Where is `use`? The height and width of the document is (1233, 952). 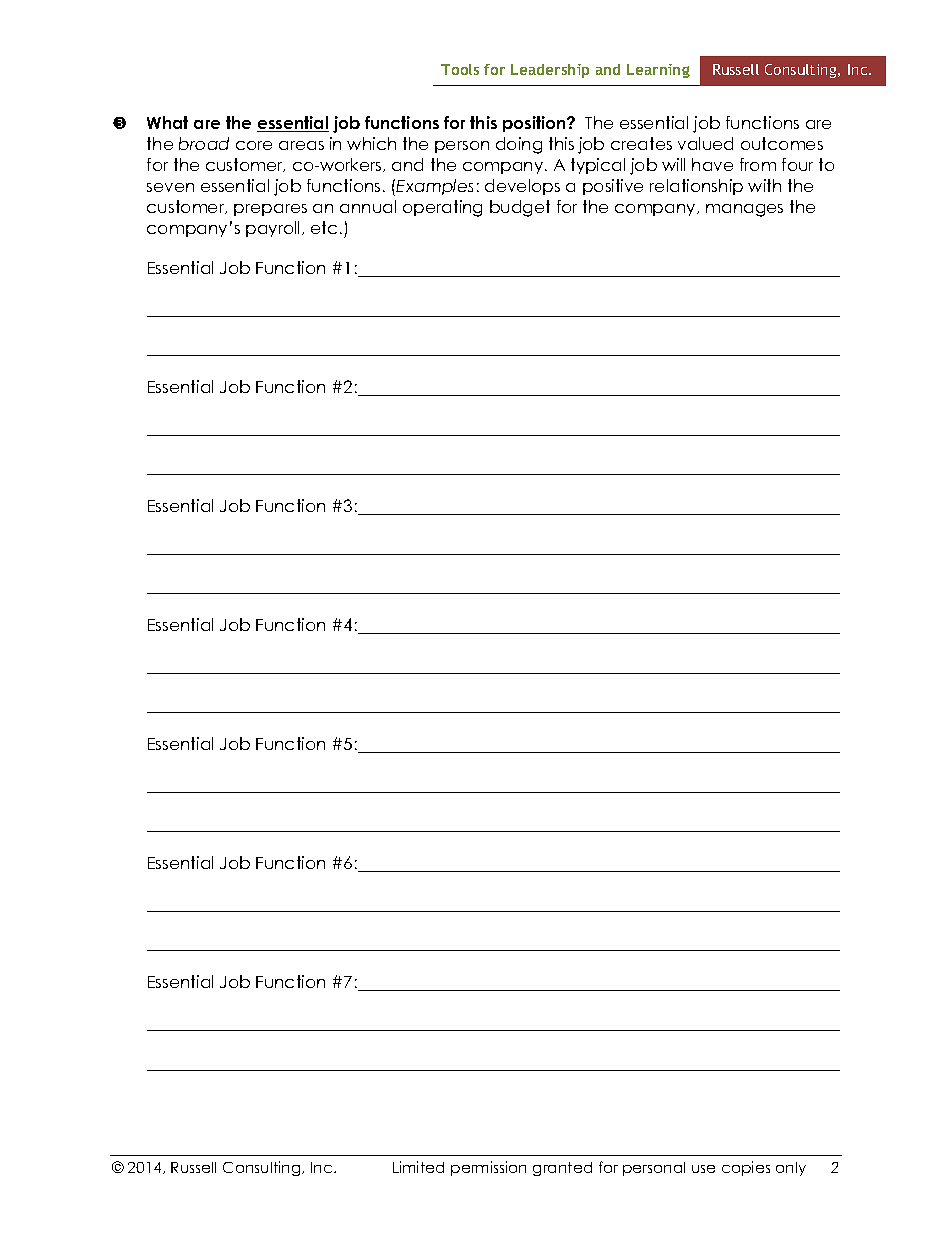 use is located at coordinates (703, 1169).
